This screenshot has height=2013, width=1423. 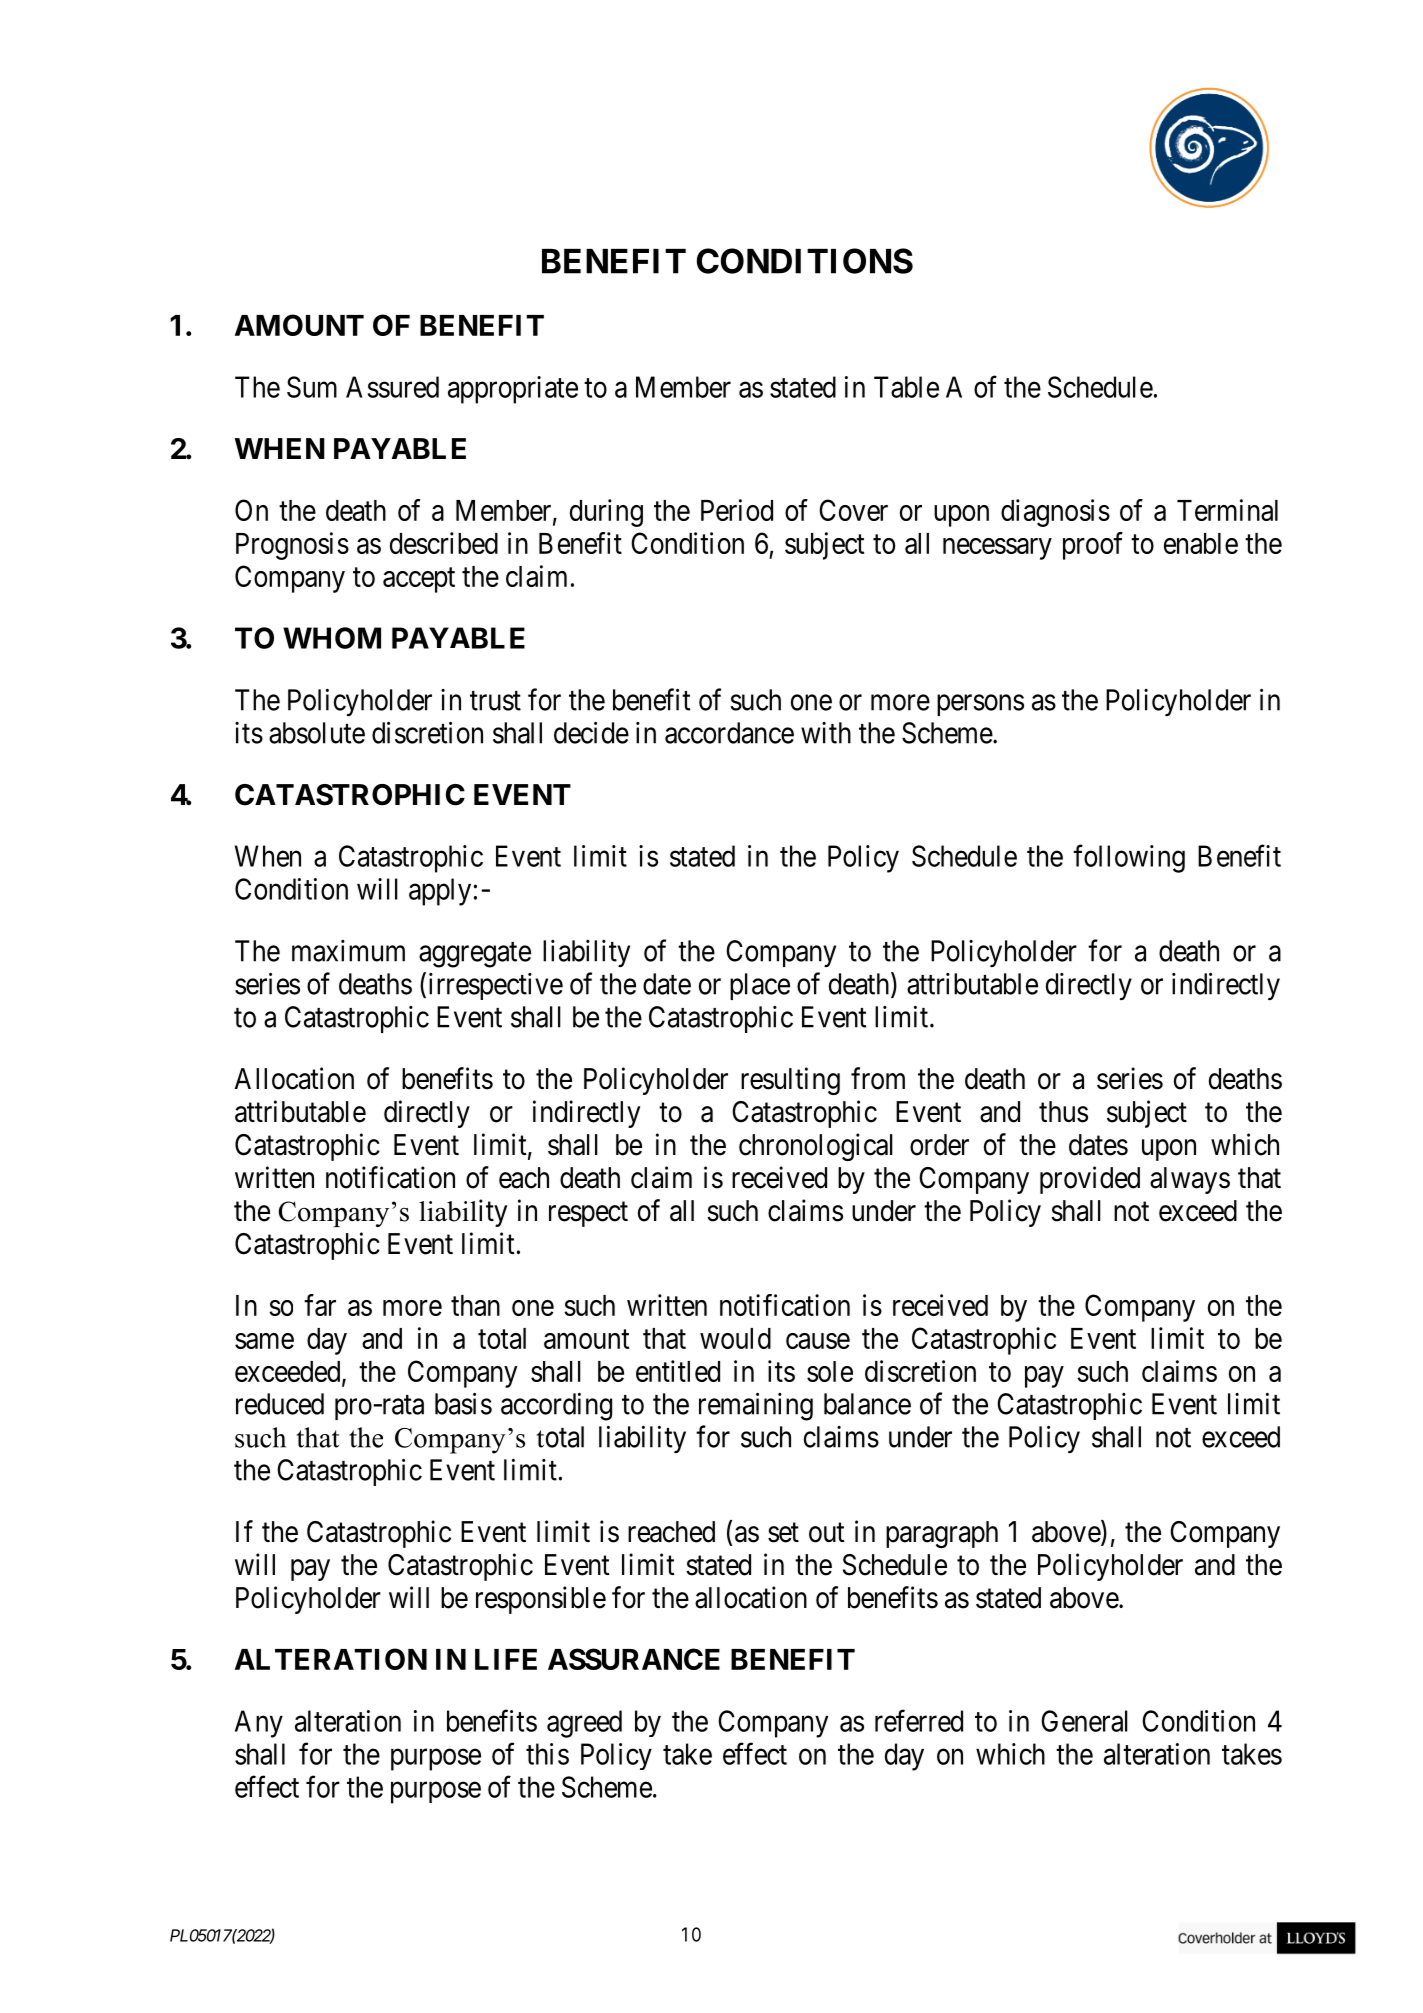 I want to click on resulting, so click(x=790, y=1081).
